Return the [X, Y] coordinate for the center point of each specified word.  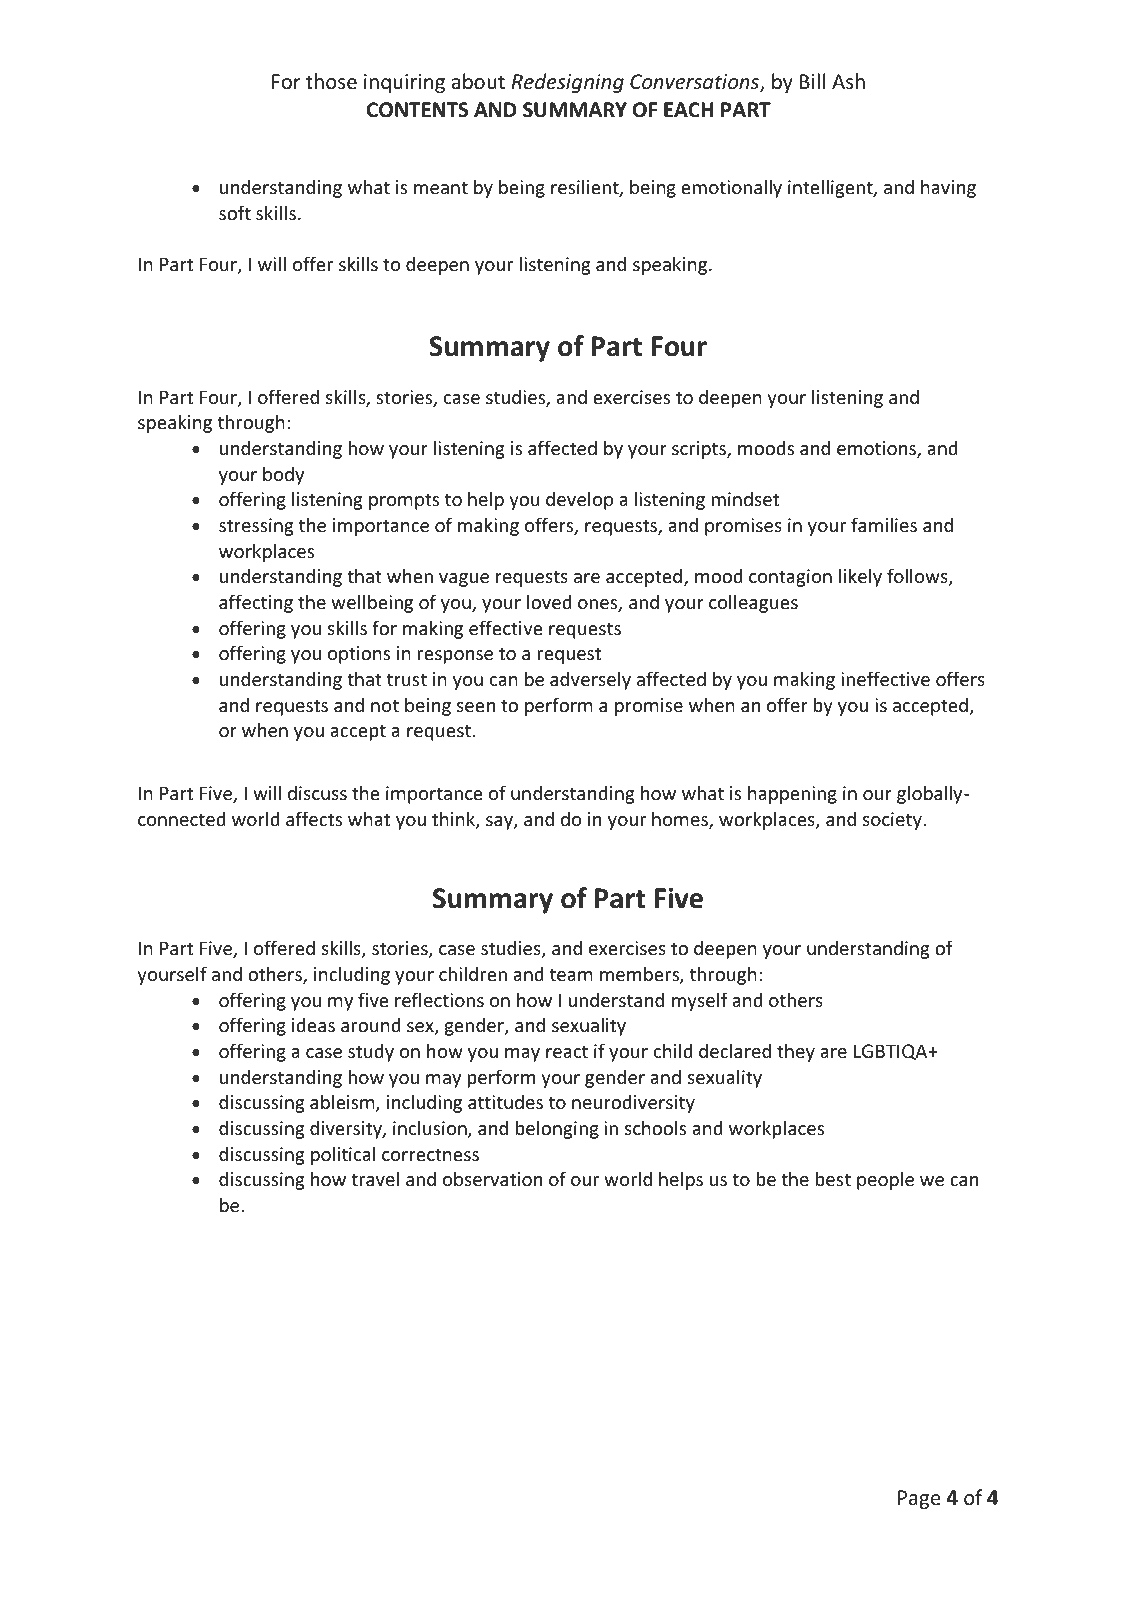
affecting [256, 603]
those [331, 81]
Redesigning [567, 83]
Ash [848, 81]
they [796, 1052]
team [571, 974]
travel [375, 1178]
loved [549, 601]
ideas [313, 1024]
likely [860, 577]
